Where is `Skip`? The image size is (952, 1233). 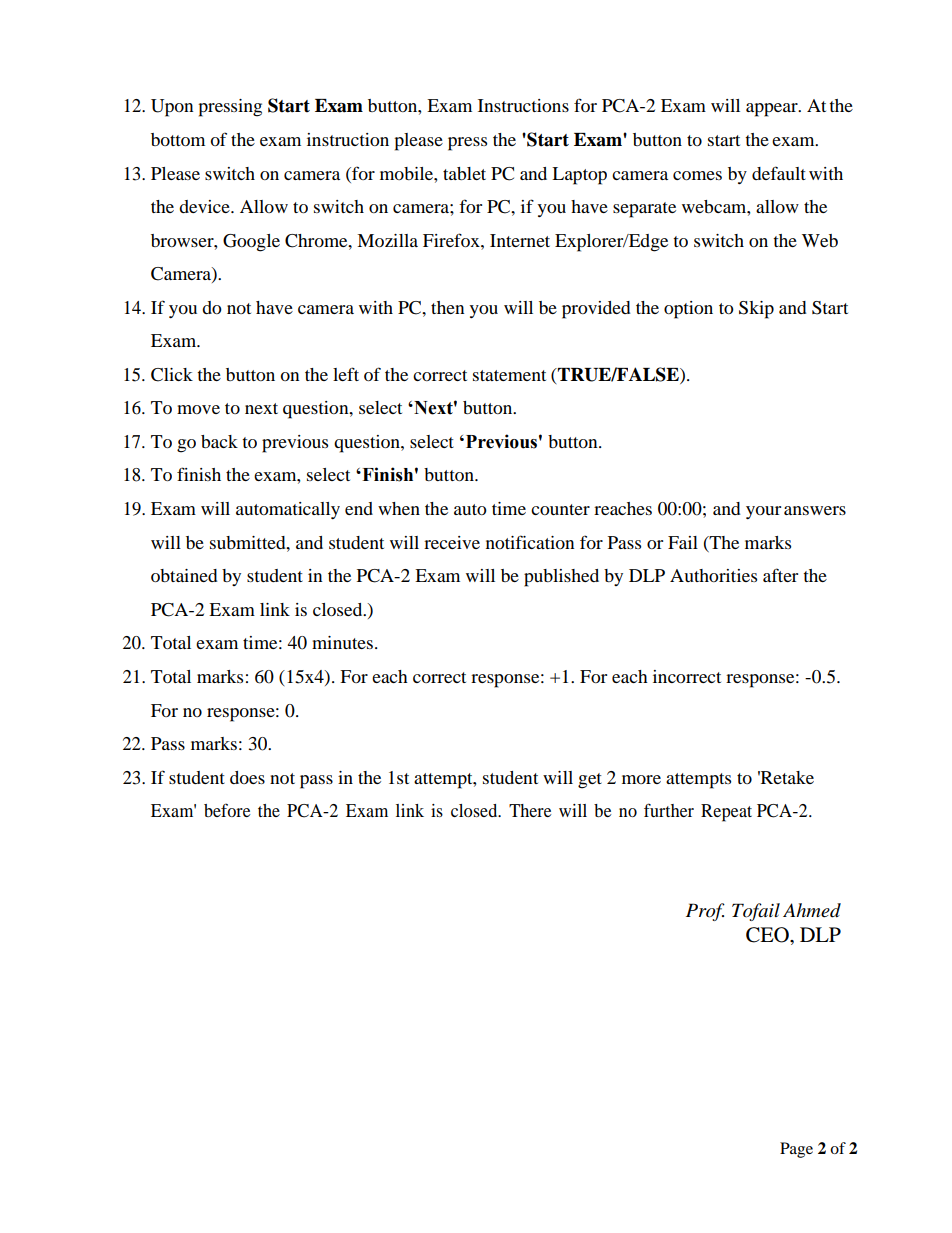
Skip is located at coordinates (756, 310).
